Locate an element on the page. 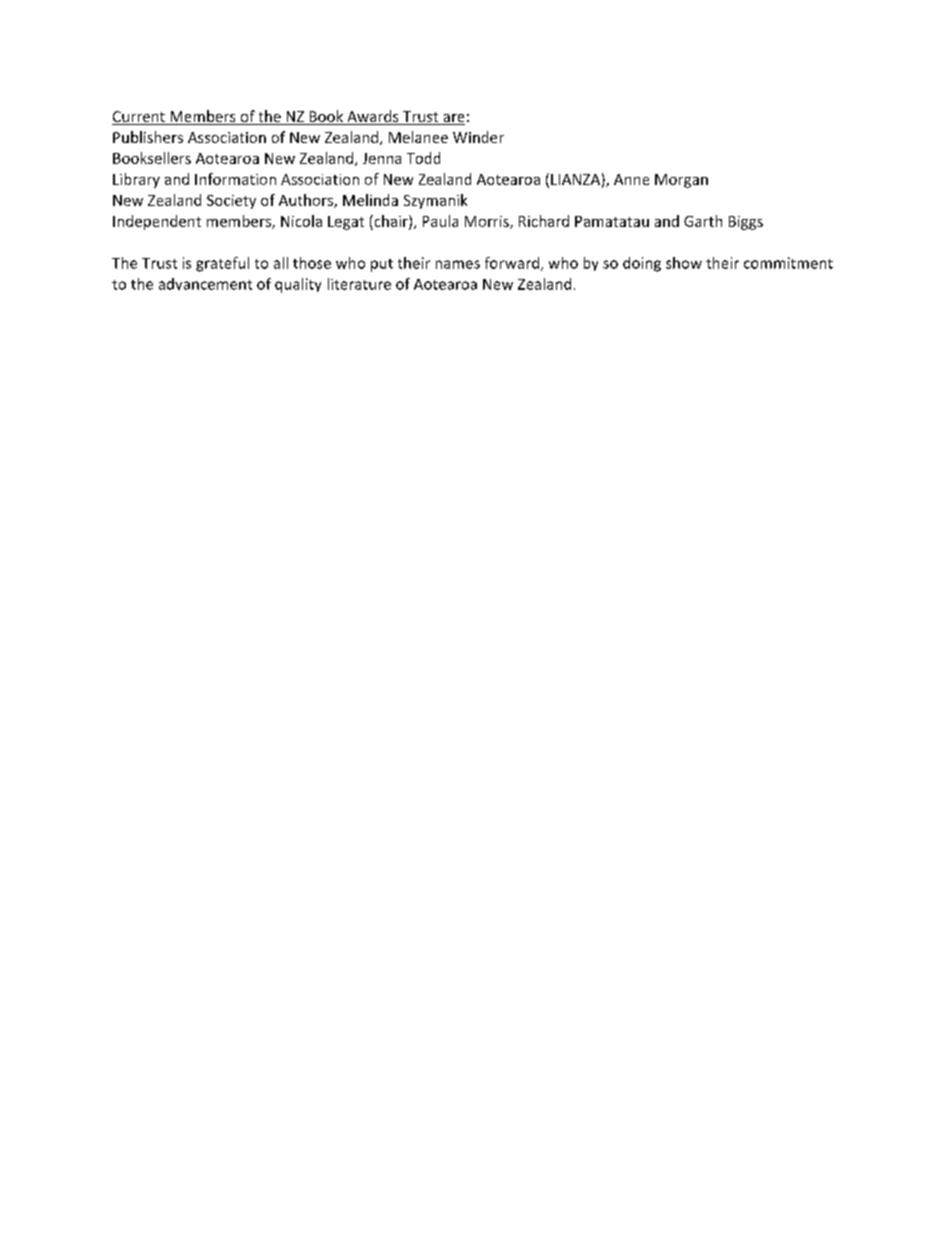 This image has height=1233, width=952. Morris is located at coordinates (488, 222).
